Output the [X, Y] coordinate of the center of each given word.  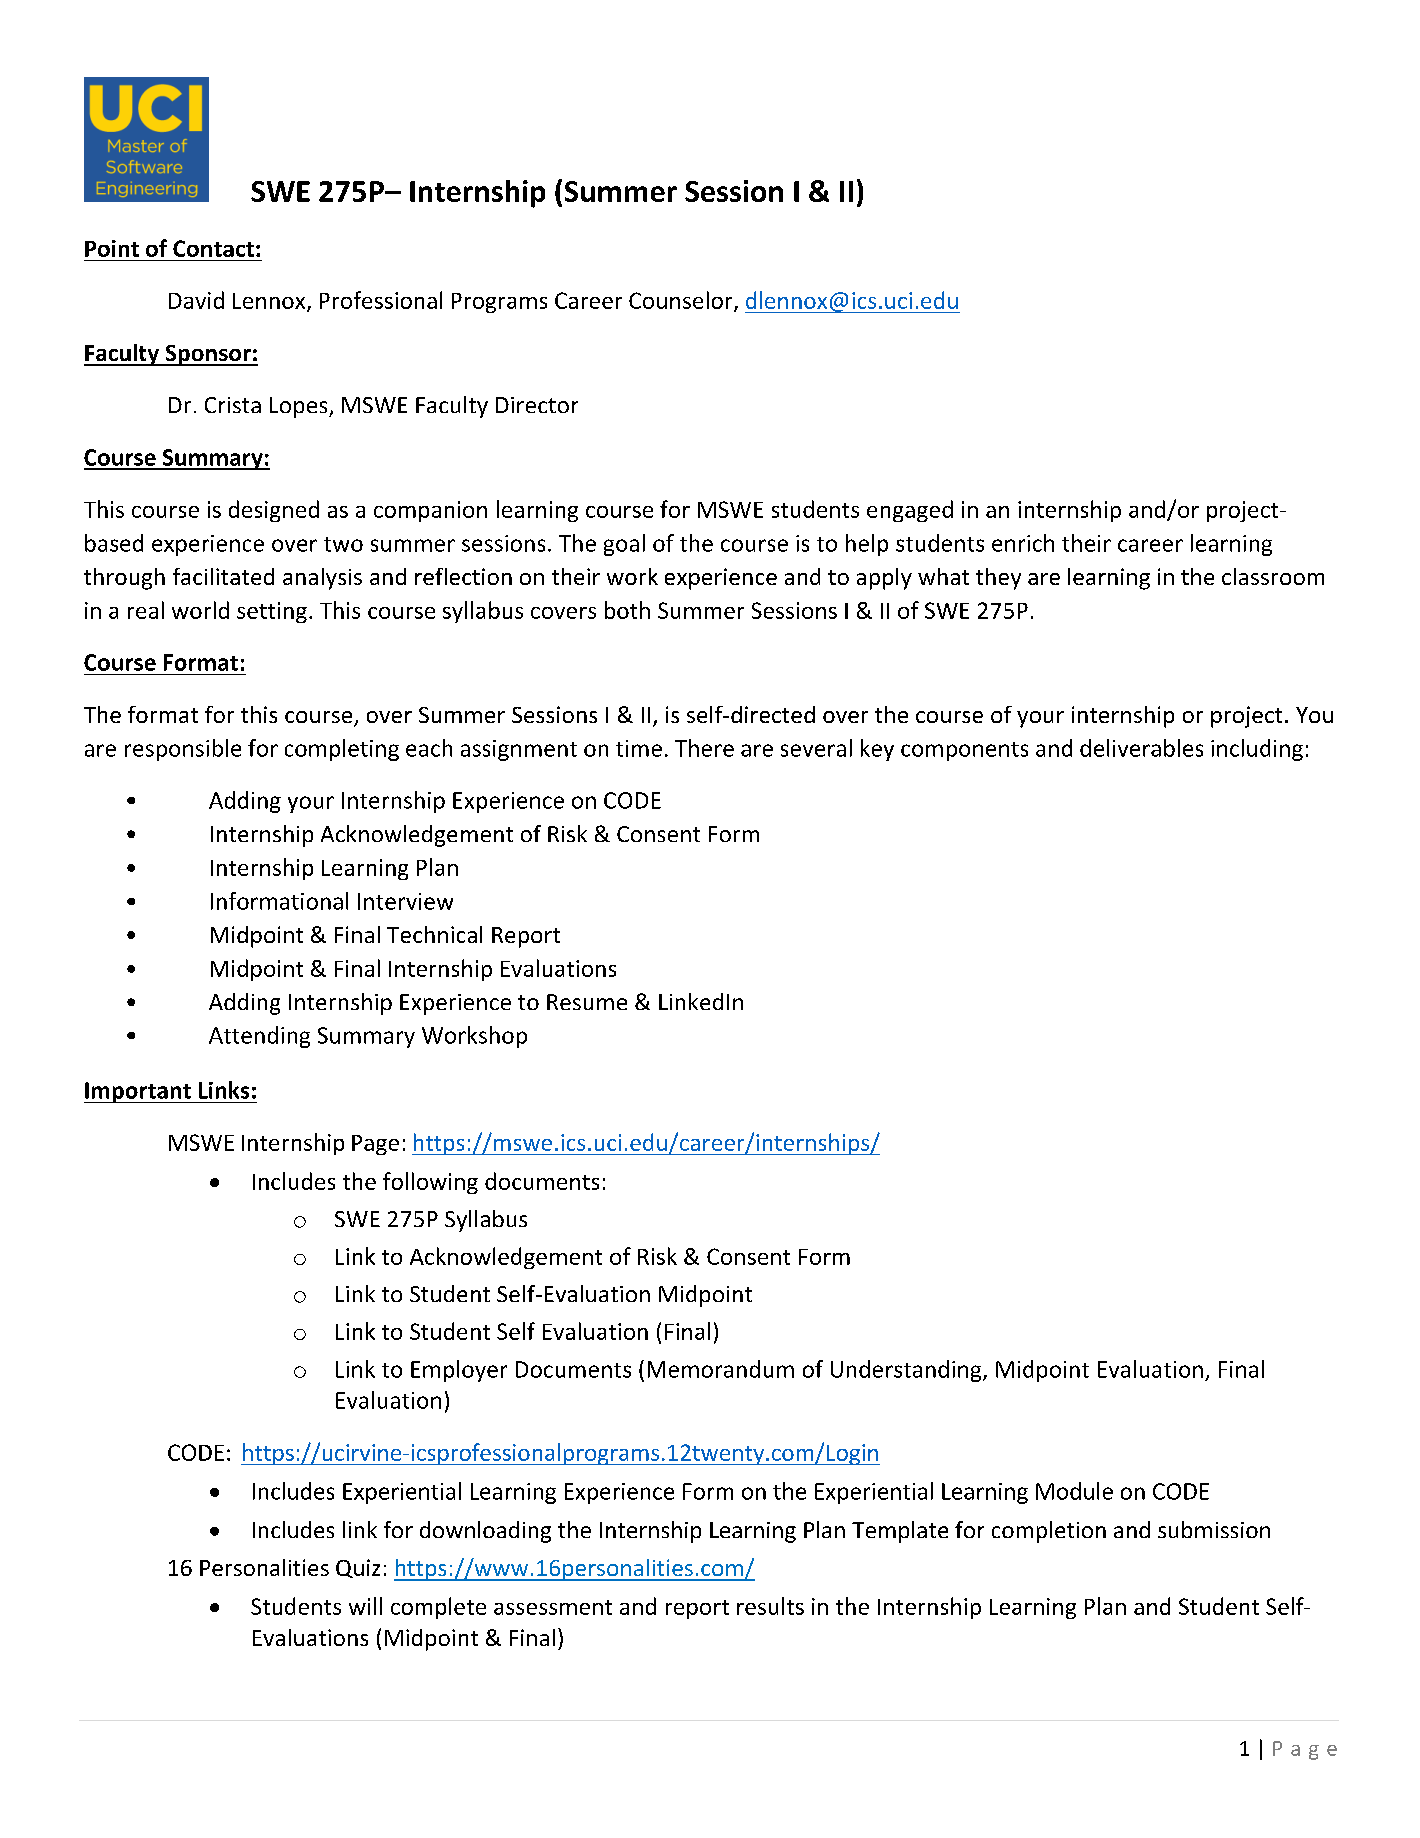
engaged [910, 511]
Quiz [358, 1568]
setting [272, 612]
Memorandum [721, 1369]
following [430, 1183]
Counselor [682, 301]
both [627, 610]
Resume [587, 1002]
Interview [405, 901]
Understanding [907, 1371]
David [196, 300]
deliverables [1141, 748]
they [998, 579]
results [770, 1606]
